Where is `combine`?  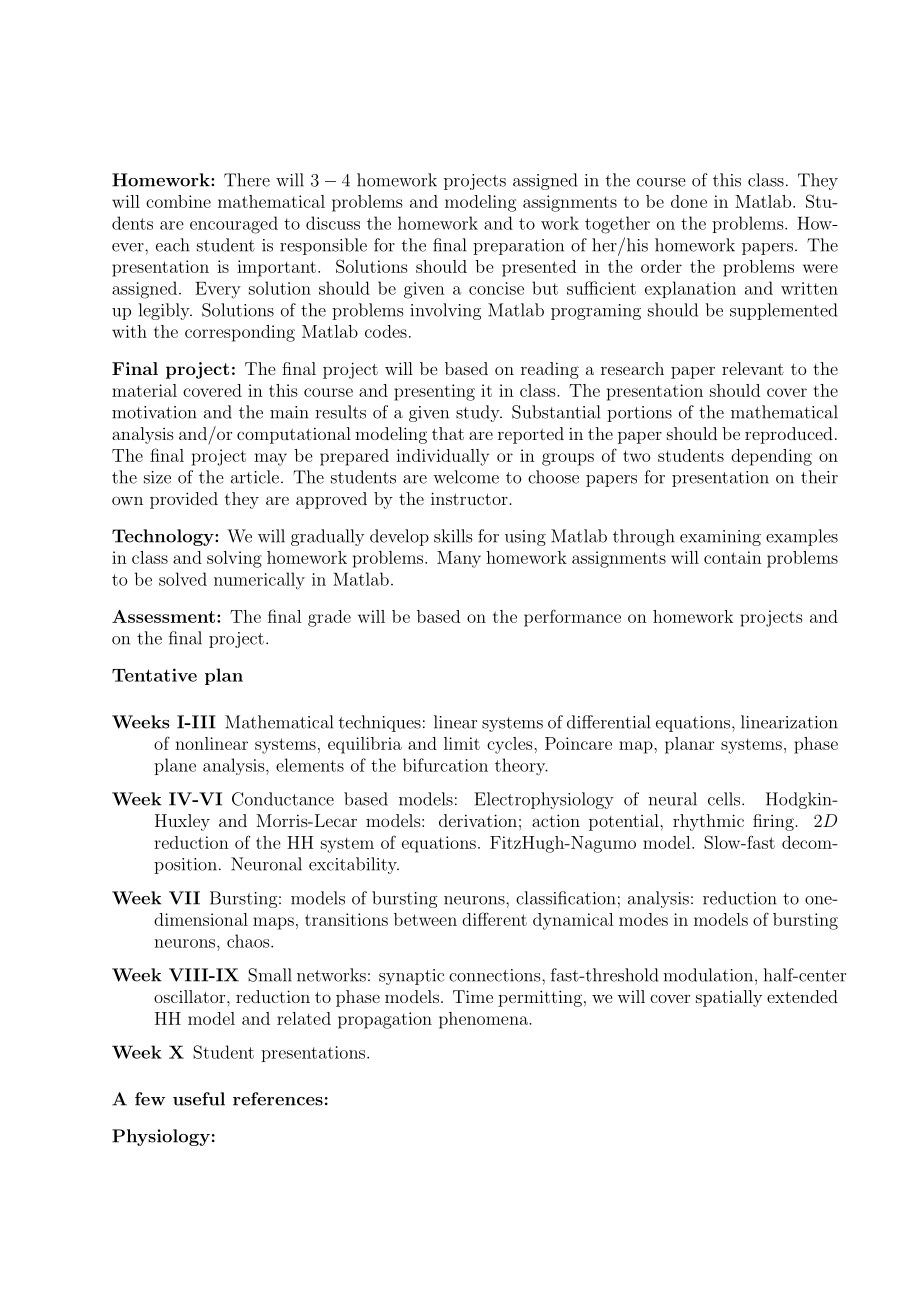
combine is located at coordinates (178, 201).
